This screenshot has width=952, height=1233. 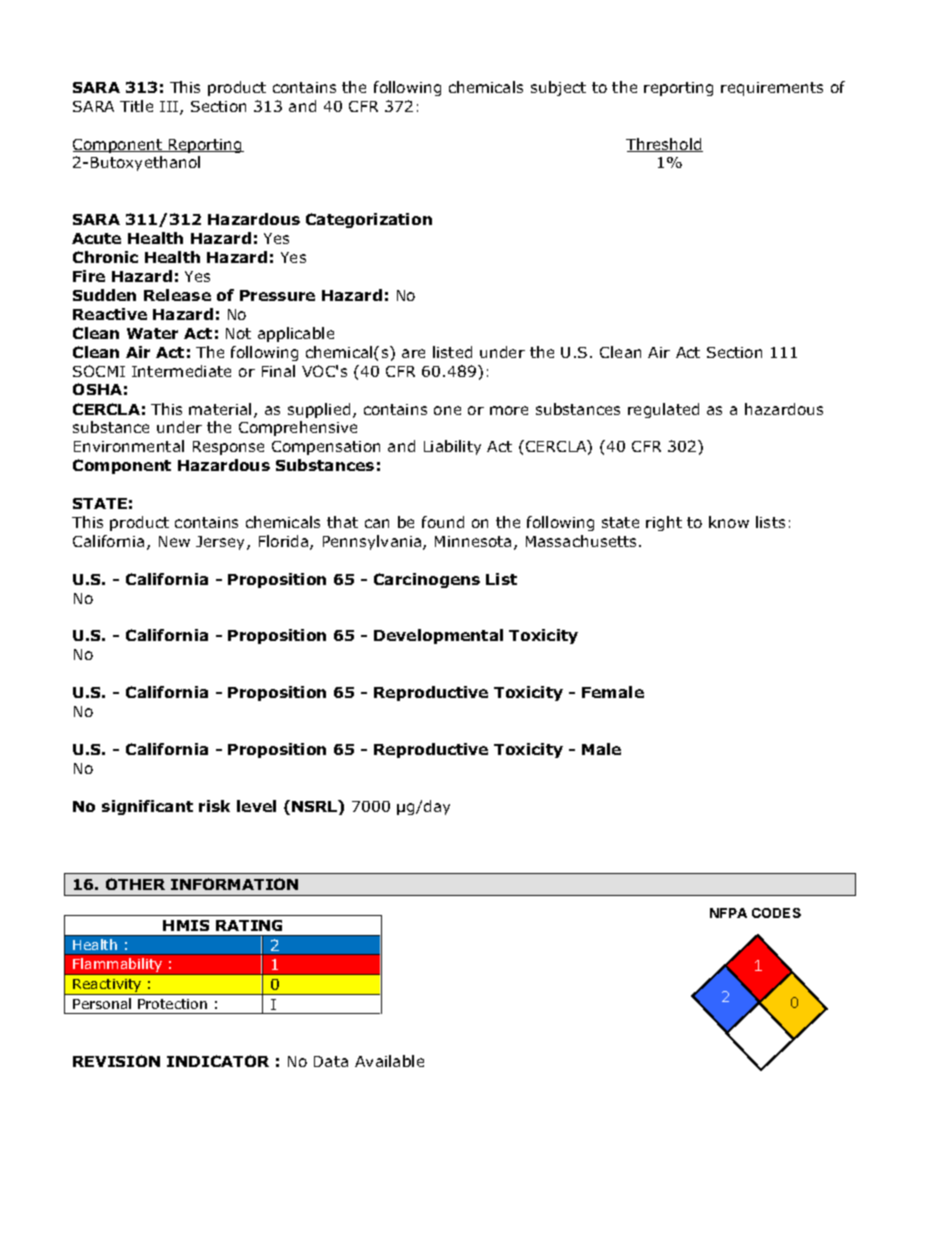 What do you see at coordinates (147, 807) in the screenshot?
I see `significant` at bounding box center [147, 807].
